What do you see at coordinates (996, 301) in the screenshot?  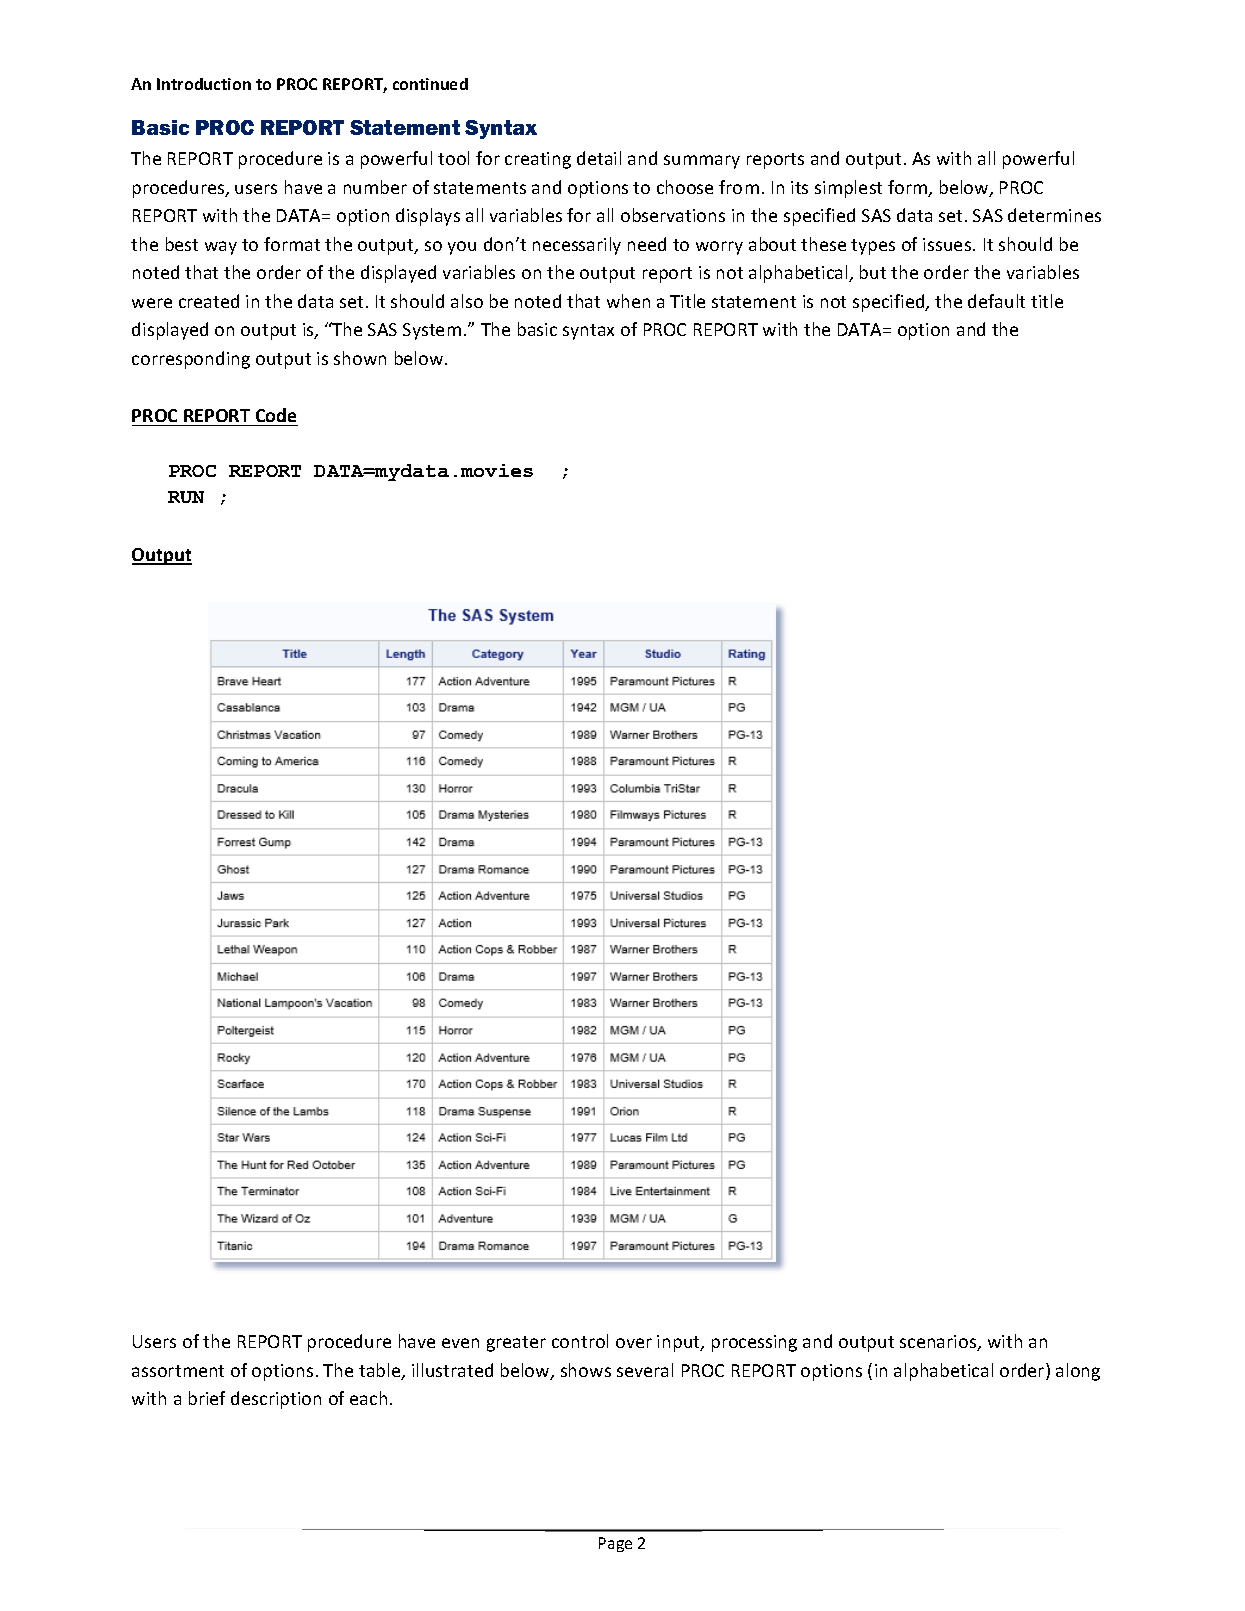 I see `default` at bounding box center [996, 301].
